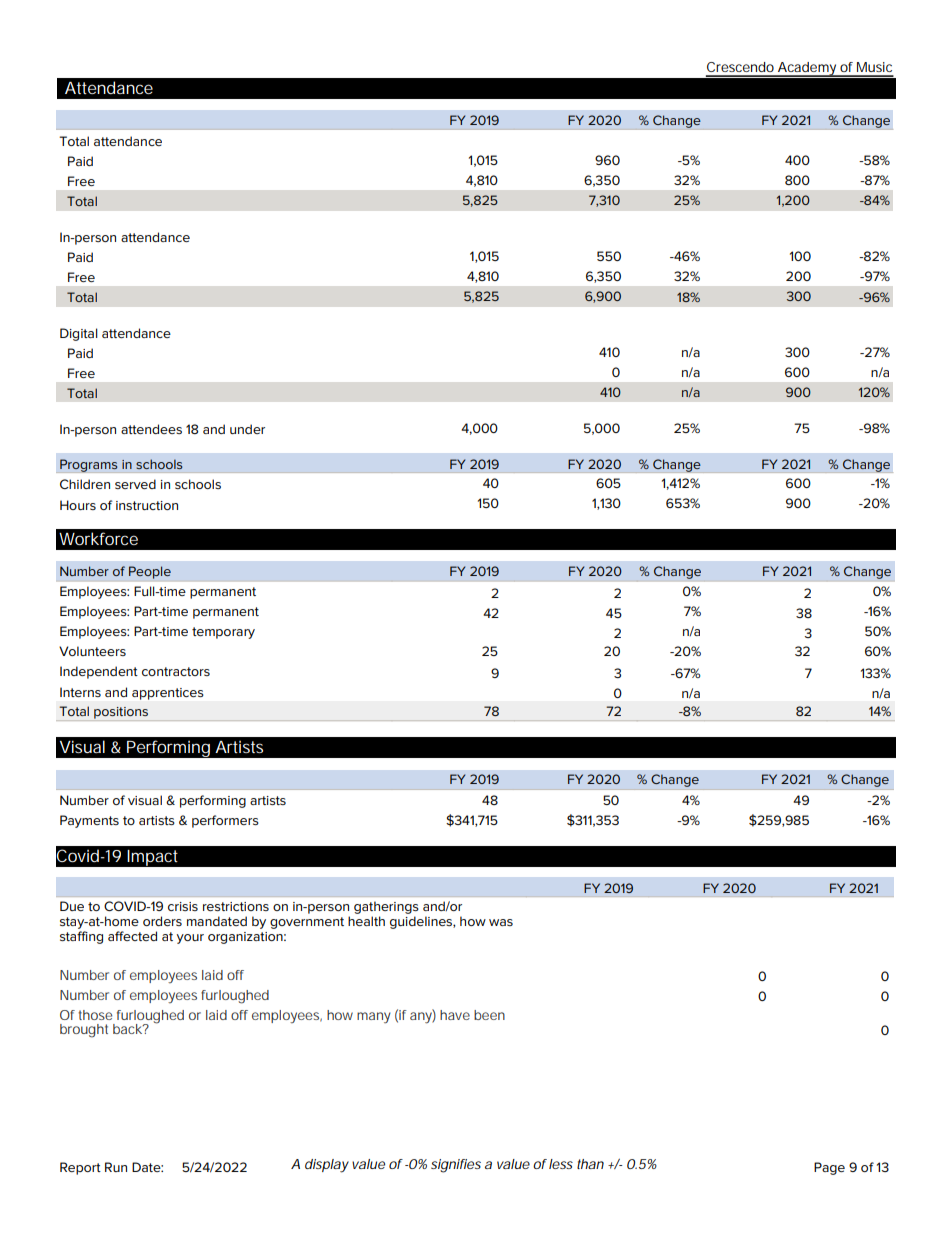 The width and height of the screenshot is (952, 1233). What do you see at coordinates (116, 1167) in the screenshot?
I see `Run` at bounding box center [116, 1167].
